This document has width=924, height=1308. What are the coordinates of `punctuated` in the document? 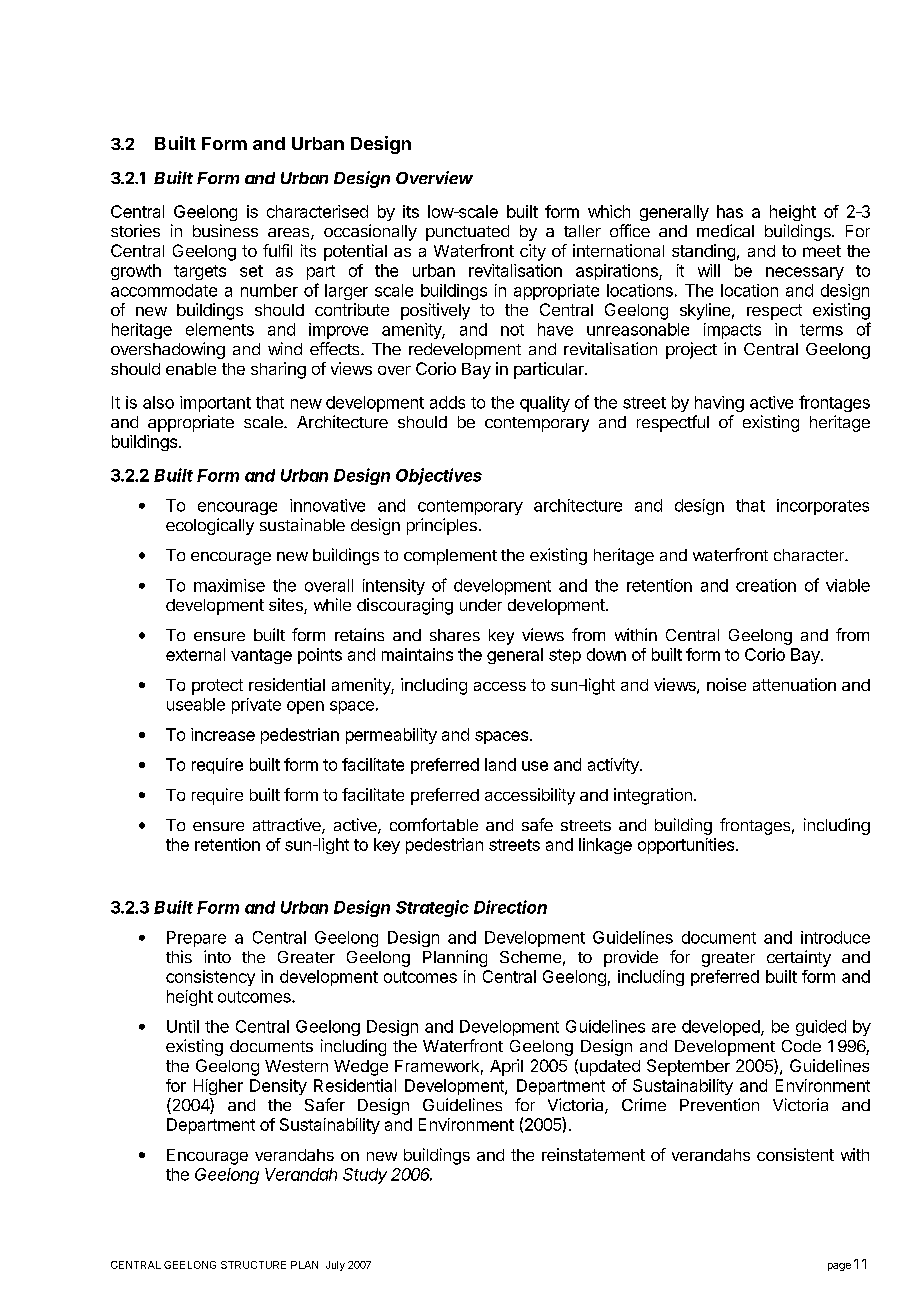 It's located at (467, 233).
